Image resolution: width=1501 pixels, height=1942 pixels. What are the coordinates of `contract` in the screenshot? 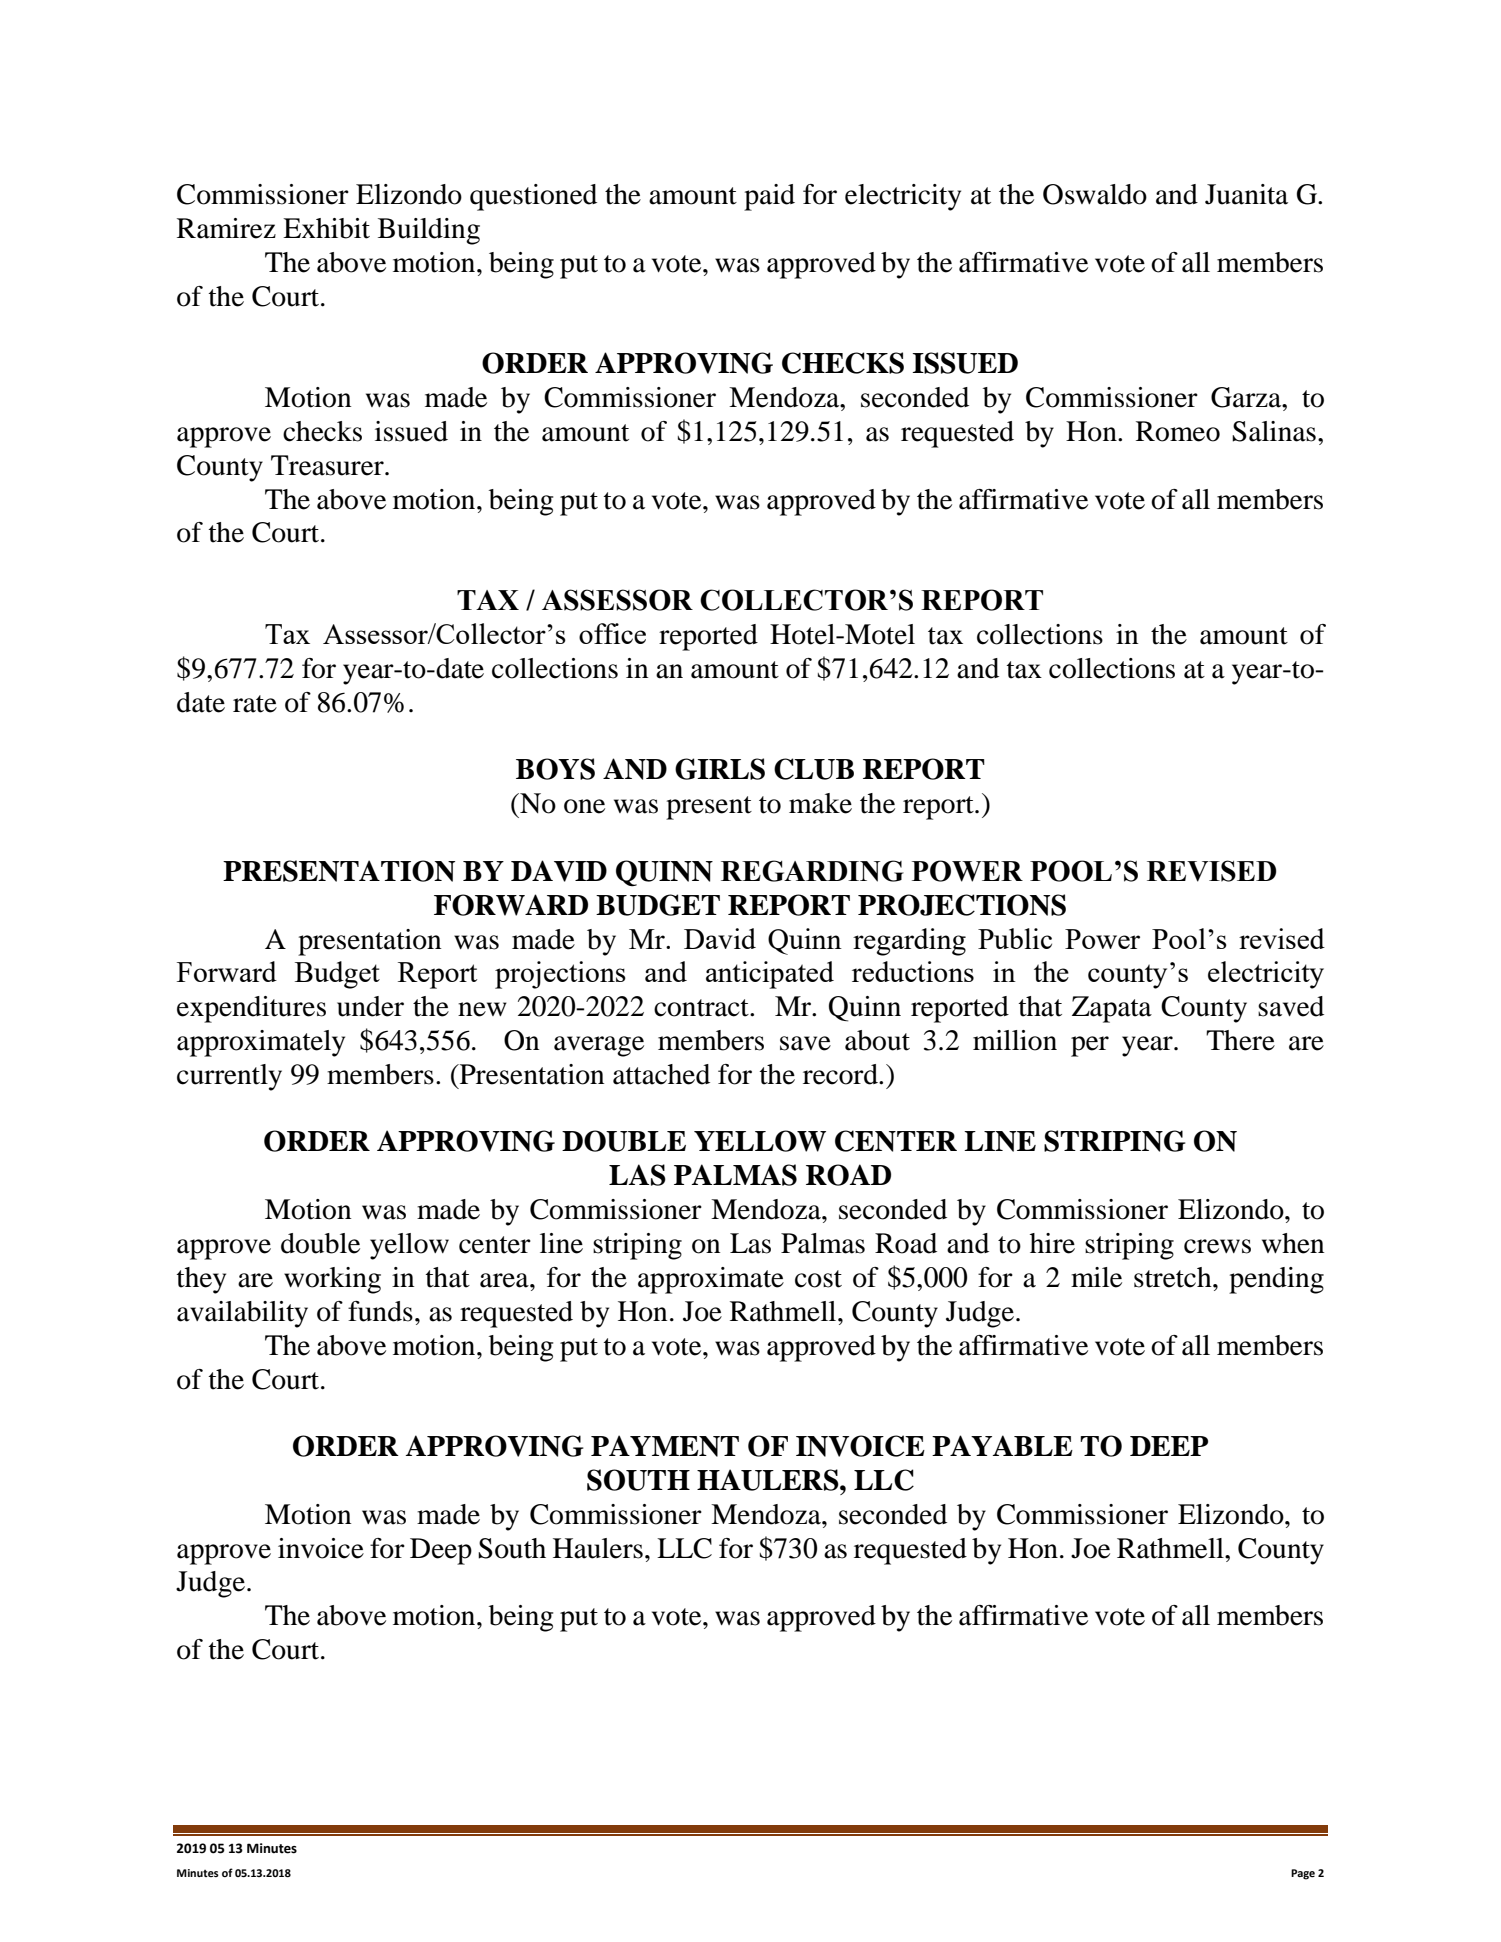 It's located at (702, 1008).
